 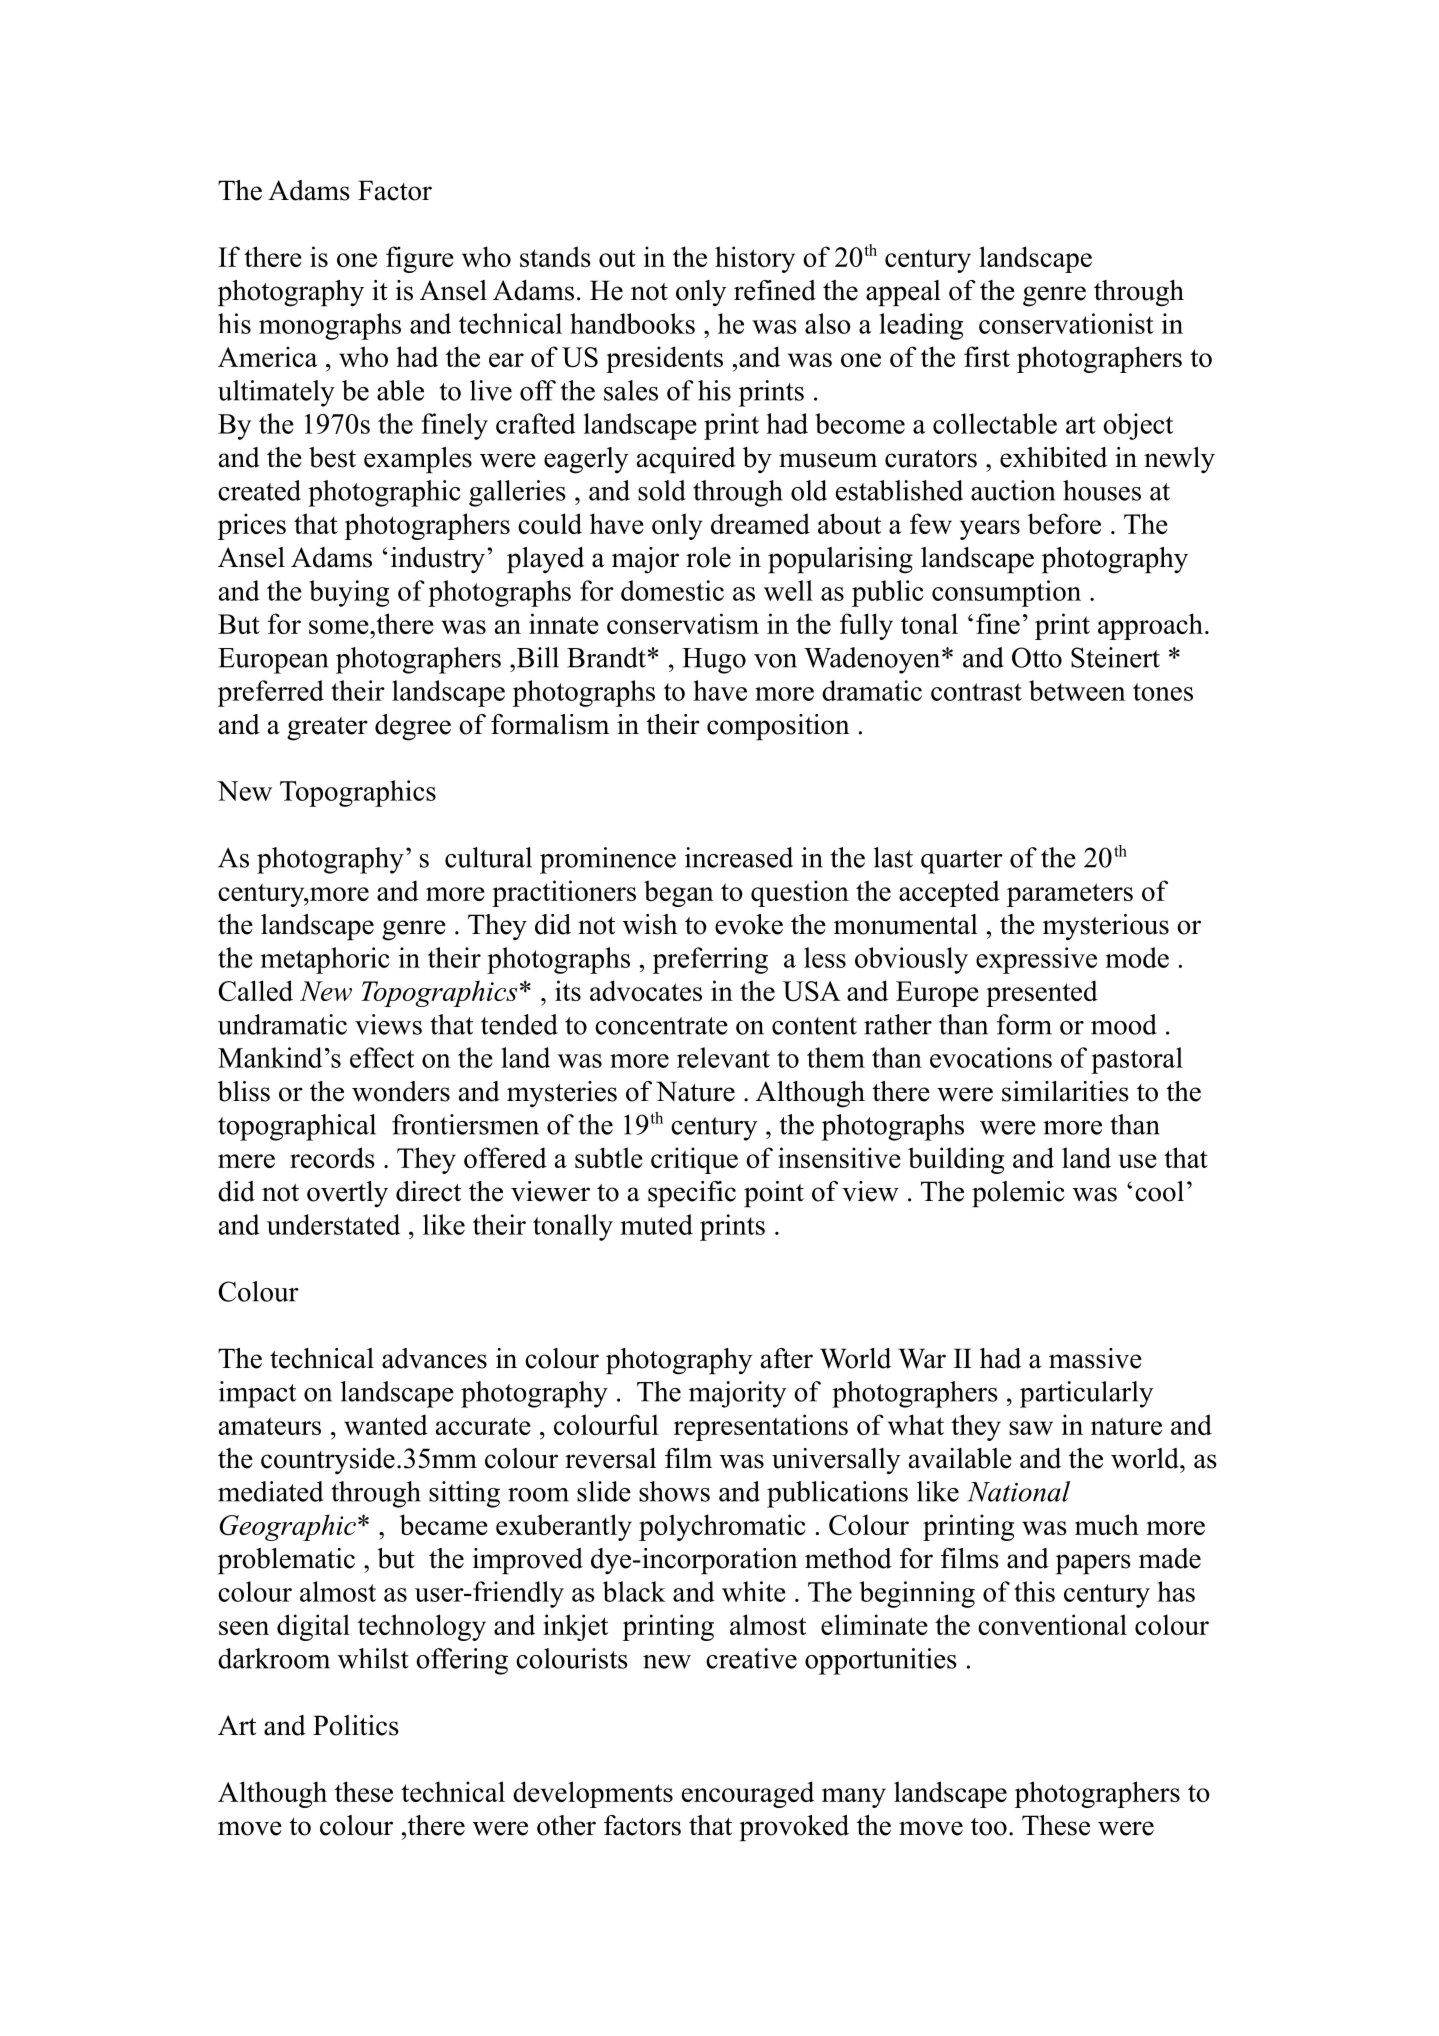 What do you see at coordinates (330, 326) in the screenshot?
I see `monographs` at bounding box center [330, 326].
